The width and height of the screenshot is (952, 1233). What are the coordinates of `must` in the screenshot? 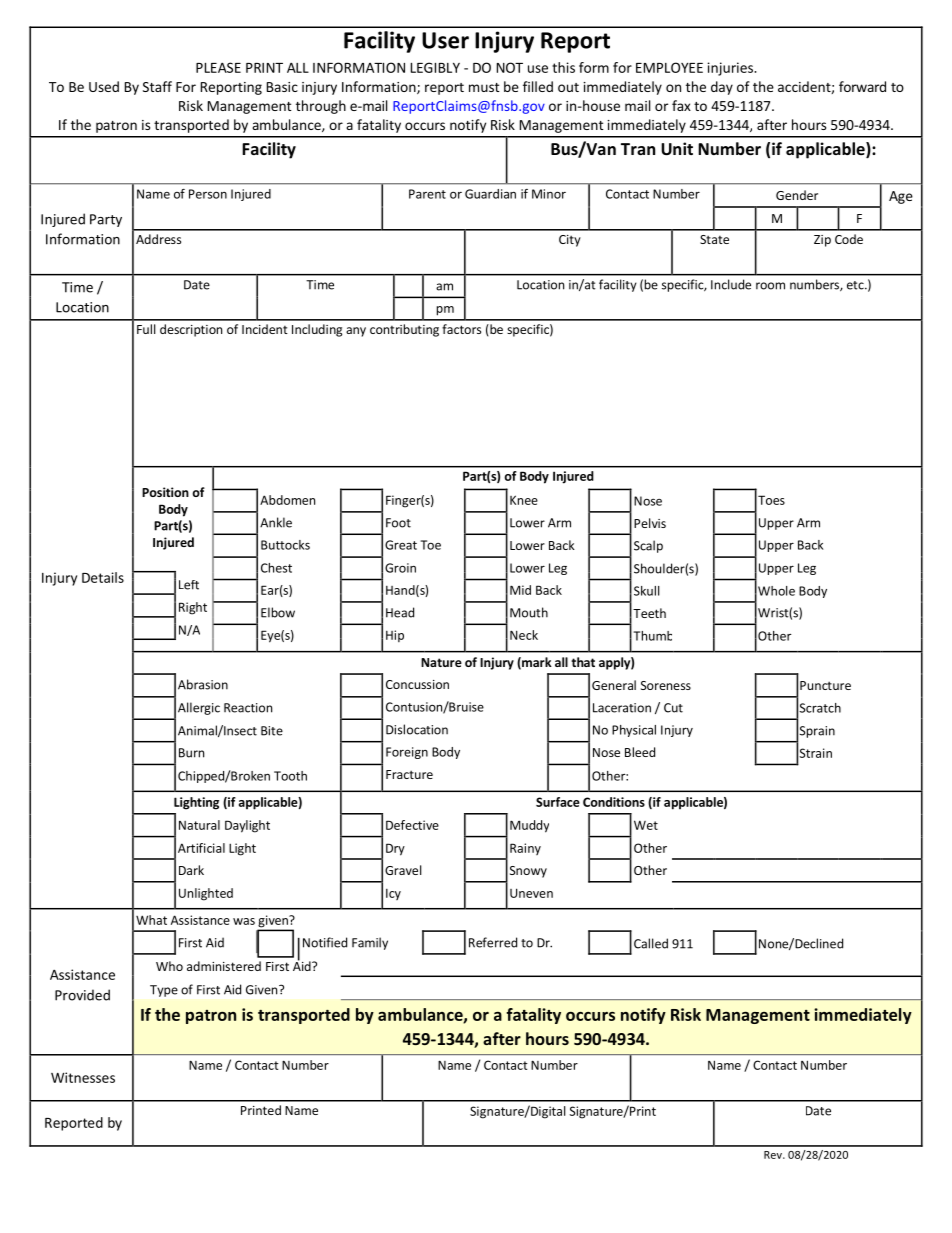 It's located at (484, 87).
